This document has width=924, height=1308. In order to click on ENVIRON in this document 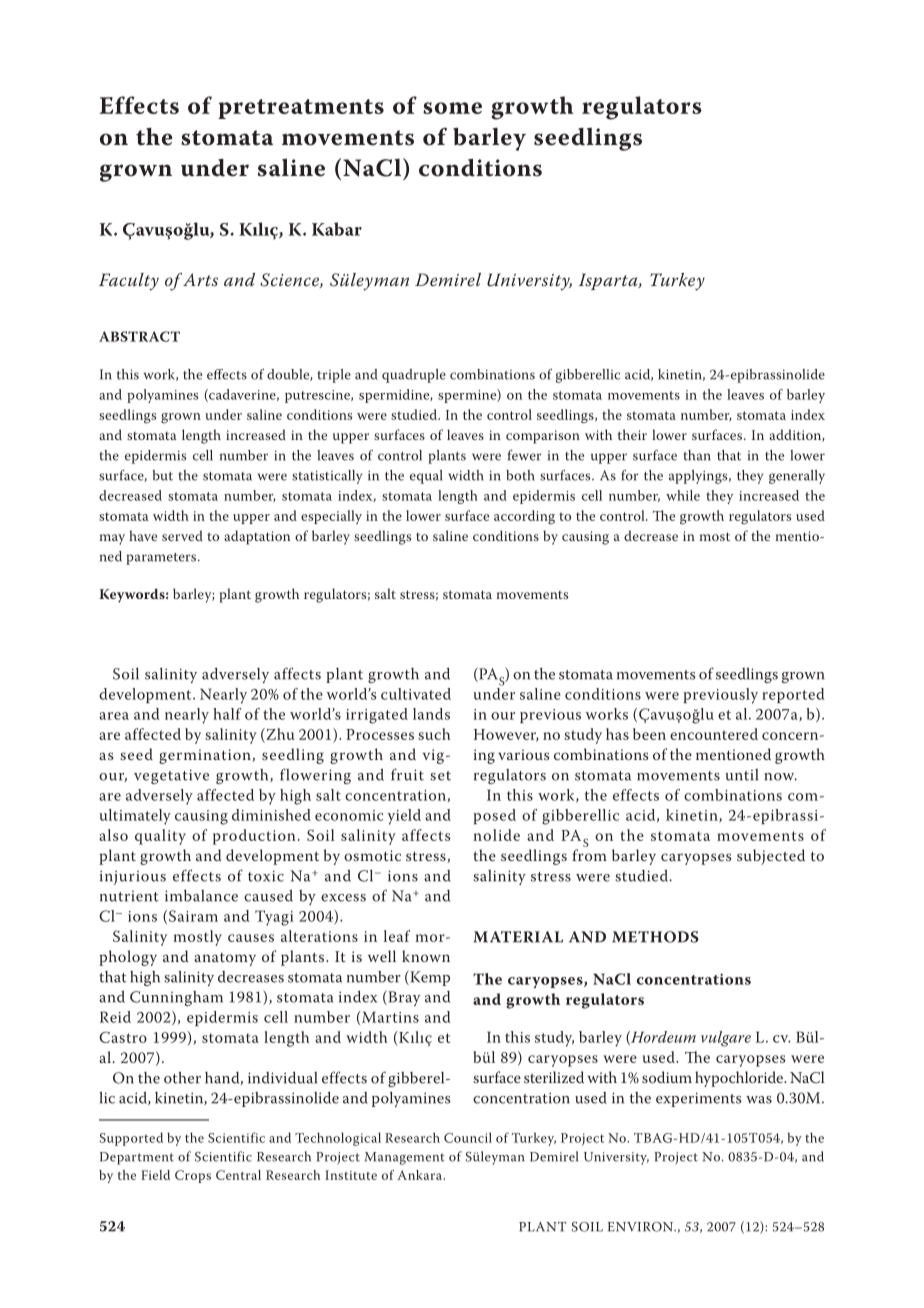, I will do `click(642, 1227)`.
